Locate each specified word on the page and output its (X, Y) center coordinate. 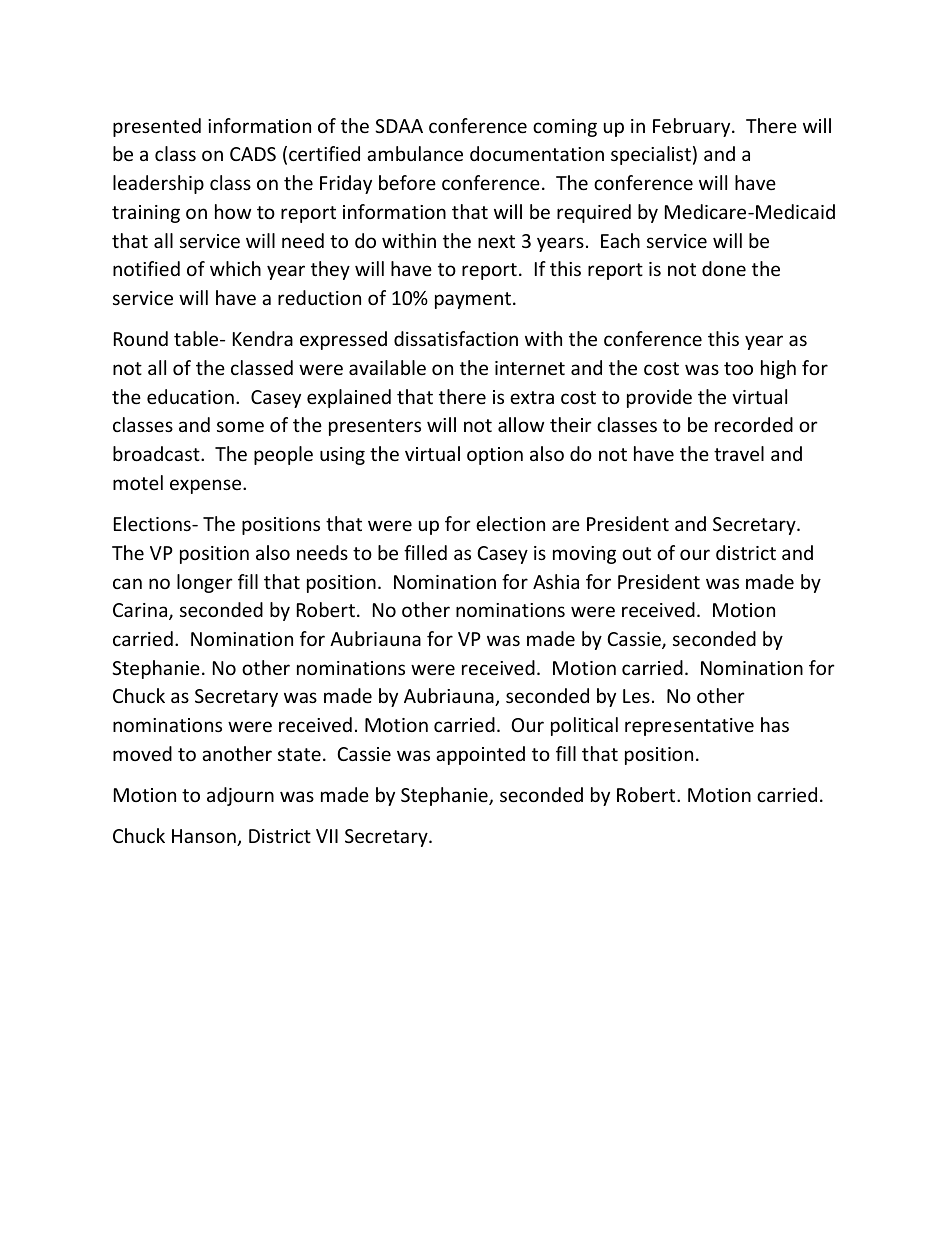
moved (142, 753)
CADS (253, 154)
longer (205, 583)
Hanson (205, 837)
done (724, 268)
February (693, 127)
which (235, 268)
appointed (480, 755)
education (190, 396)
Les (636, 696)
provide (659, 398)
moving (584, 555)
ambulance (415, 153)
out (636, 553)
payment (473, 300)
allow (521, 424)
